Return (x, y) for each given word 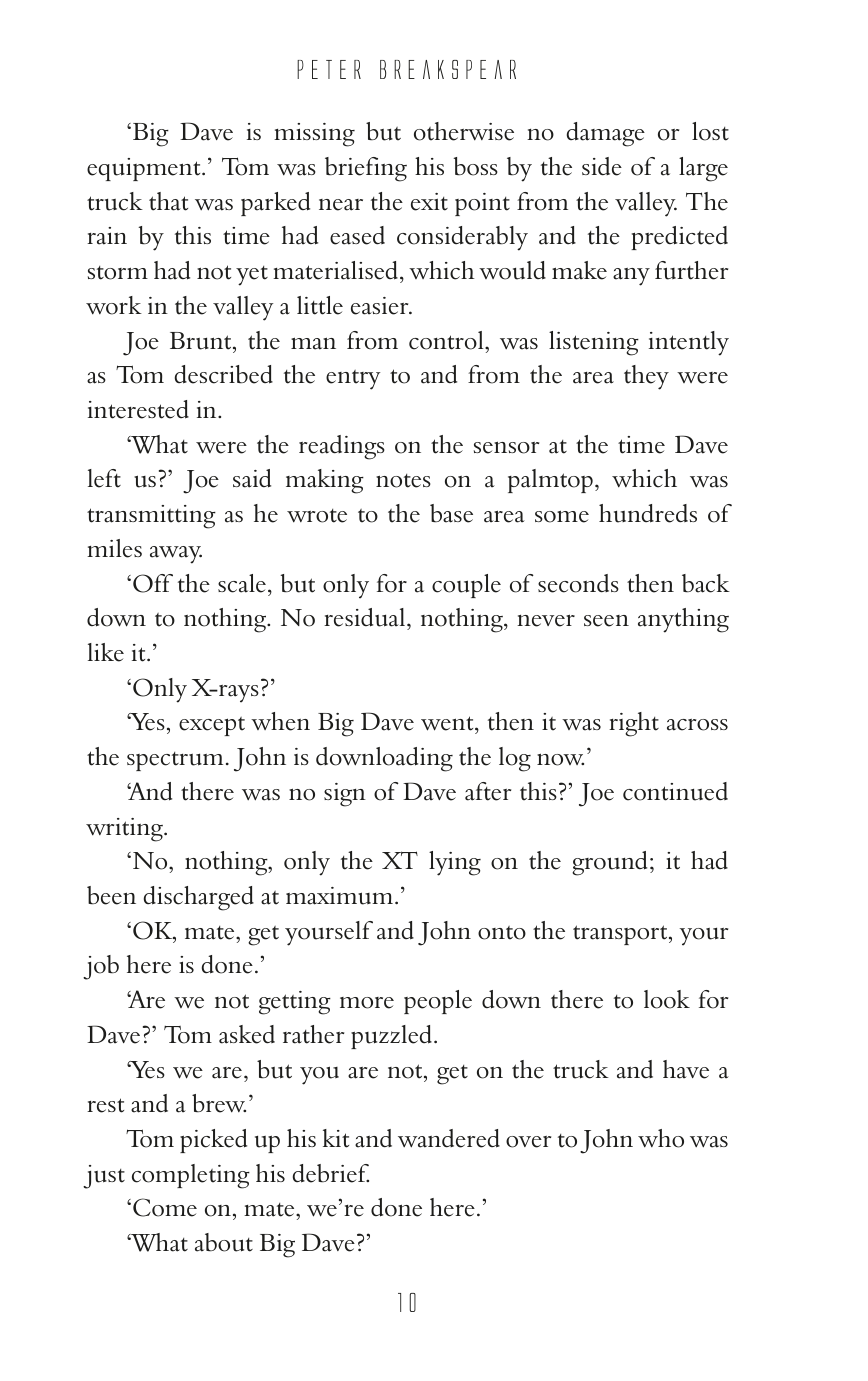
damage (606, 134)
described (224, 374)
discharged (199, 898)
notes (403, 481)
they (646, 377)
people (438, 1002)
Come (165, 1207)
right (634, 724)
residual (366, 619)
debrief (331, 1173)
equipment (145, 169)
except (212, 726)
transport (621, 935)
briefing (366, 169)
